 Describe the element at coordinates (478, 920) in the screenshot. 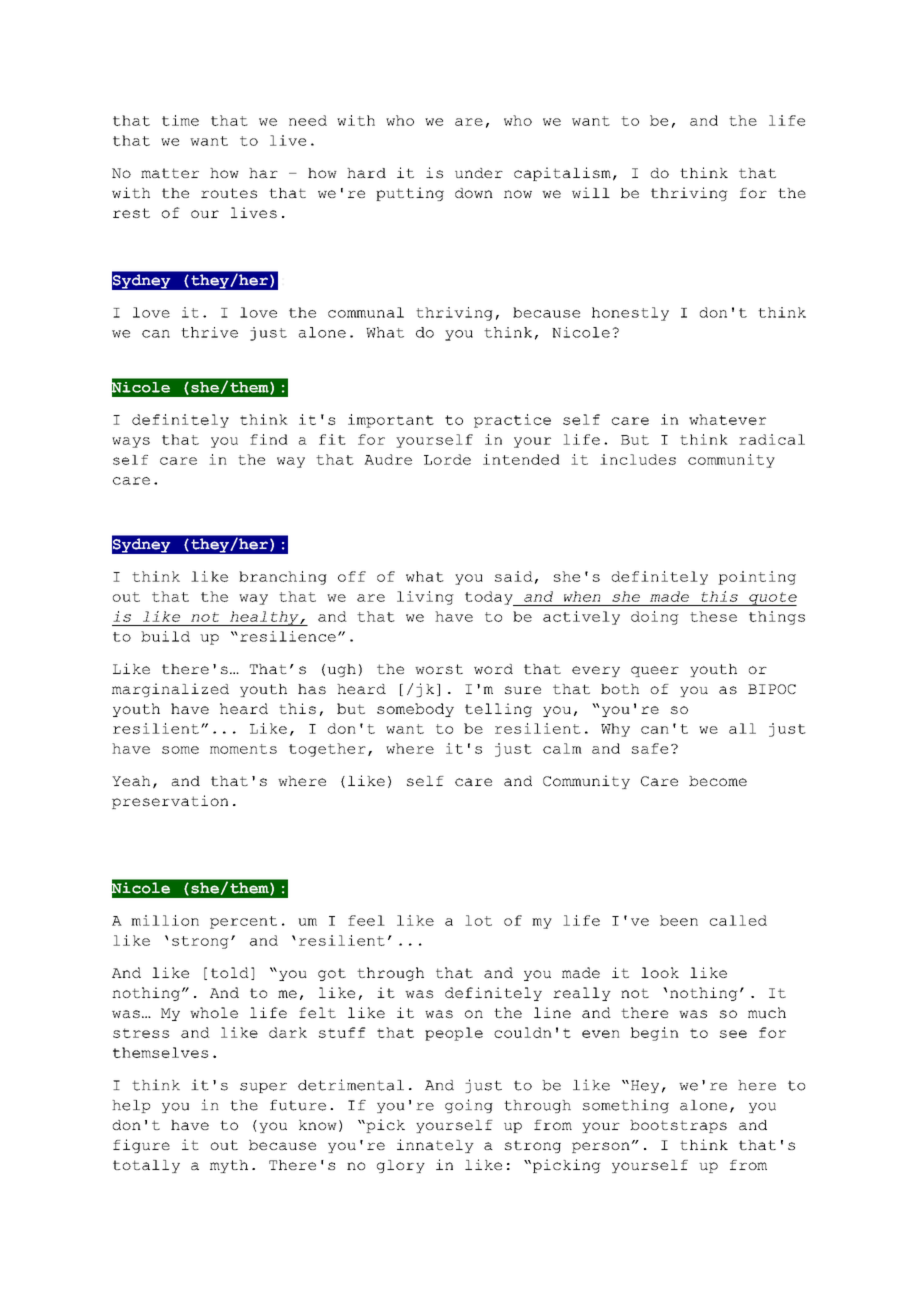

I see `lot` at that location.
